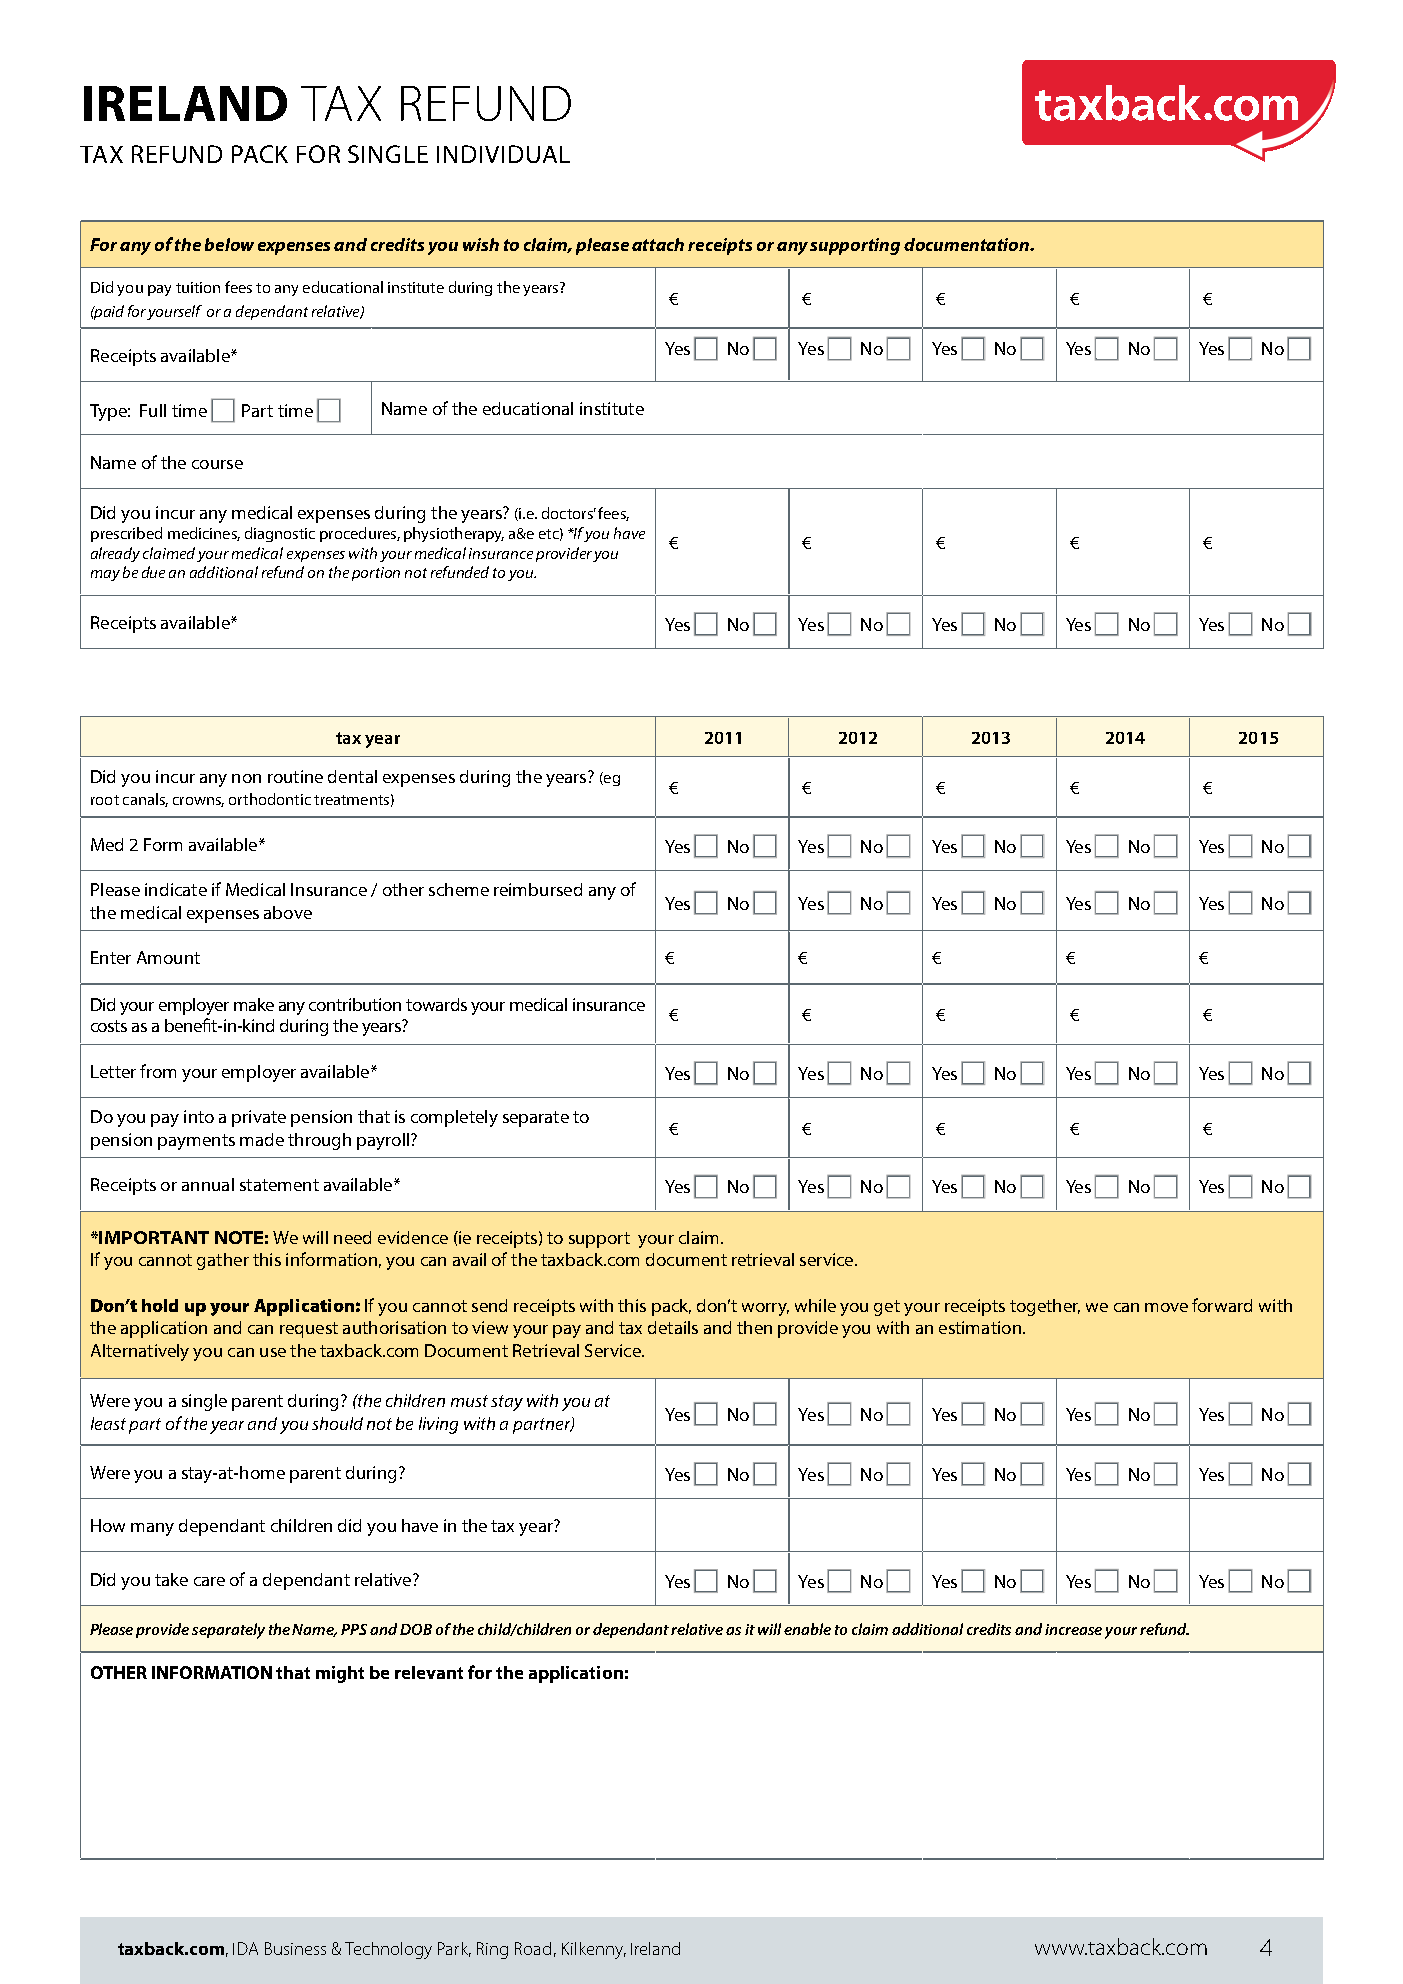 Image resolution: width=1403 pixels, height=1984 pixels. What do you see at coordinates (538, 889) in the document?
I see `reimbursed` at bounding box center [538, 889].
